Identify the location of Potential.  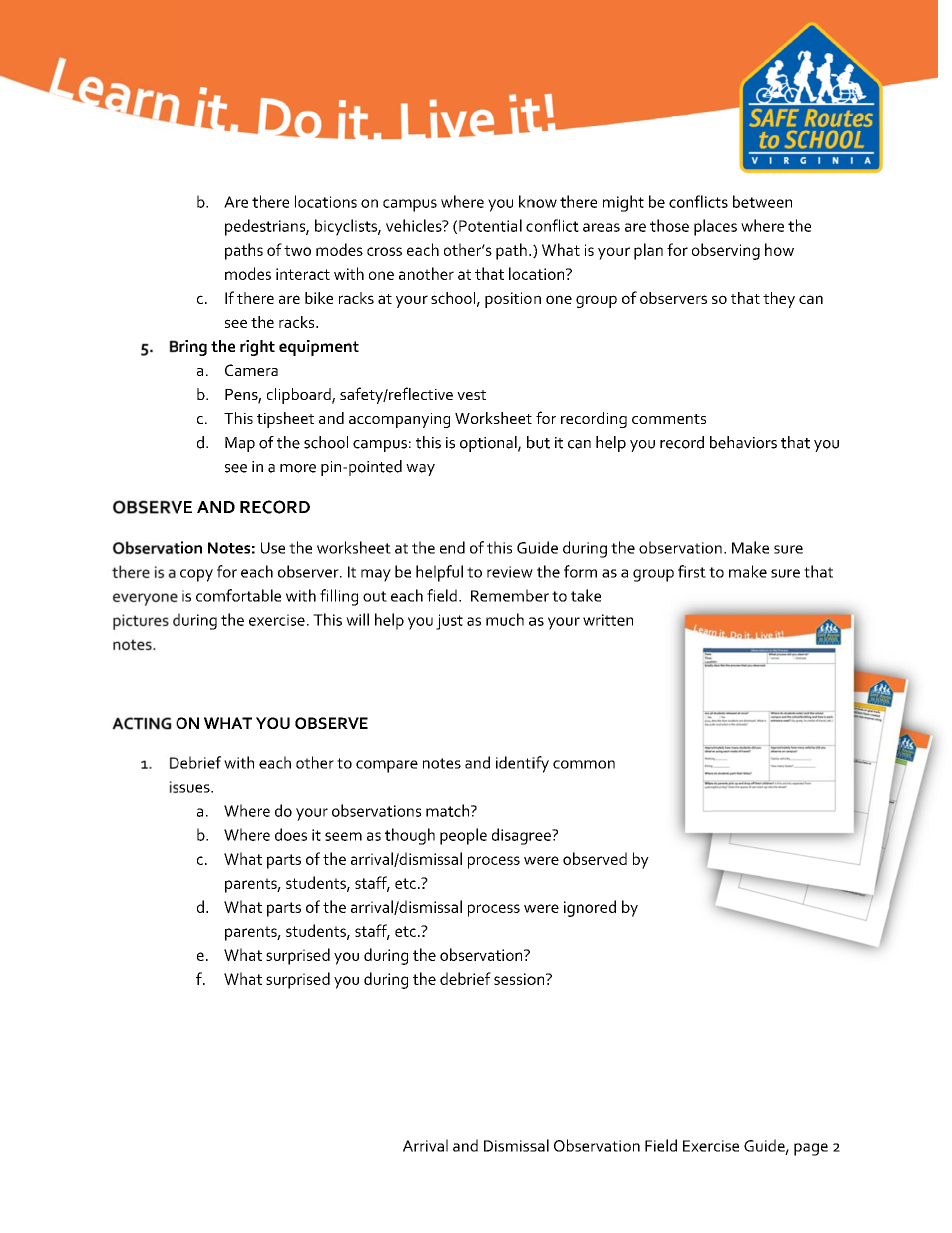
(490, 225).
